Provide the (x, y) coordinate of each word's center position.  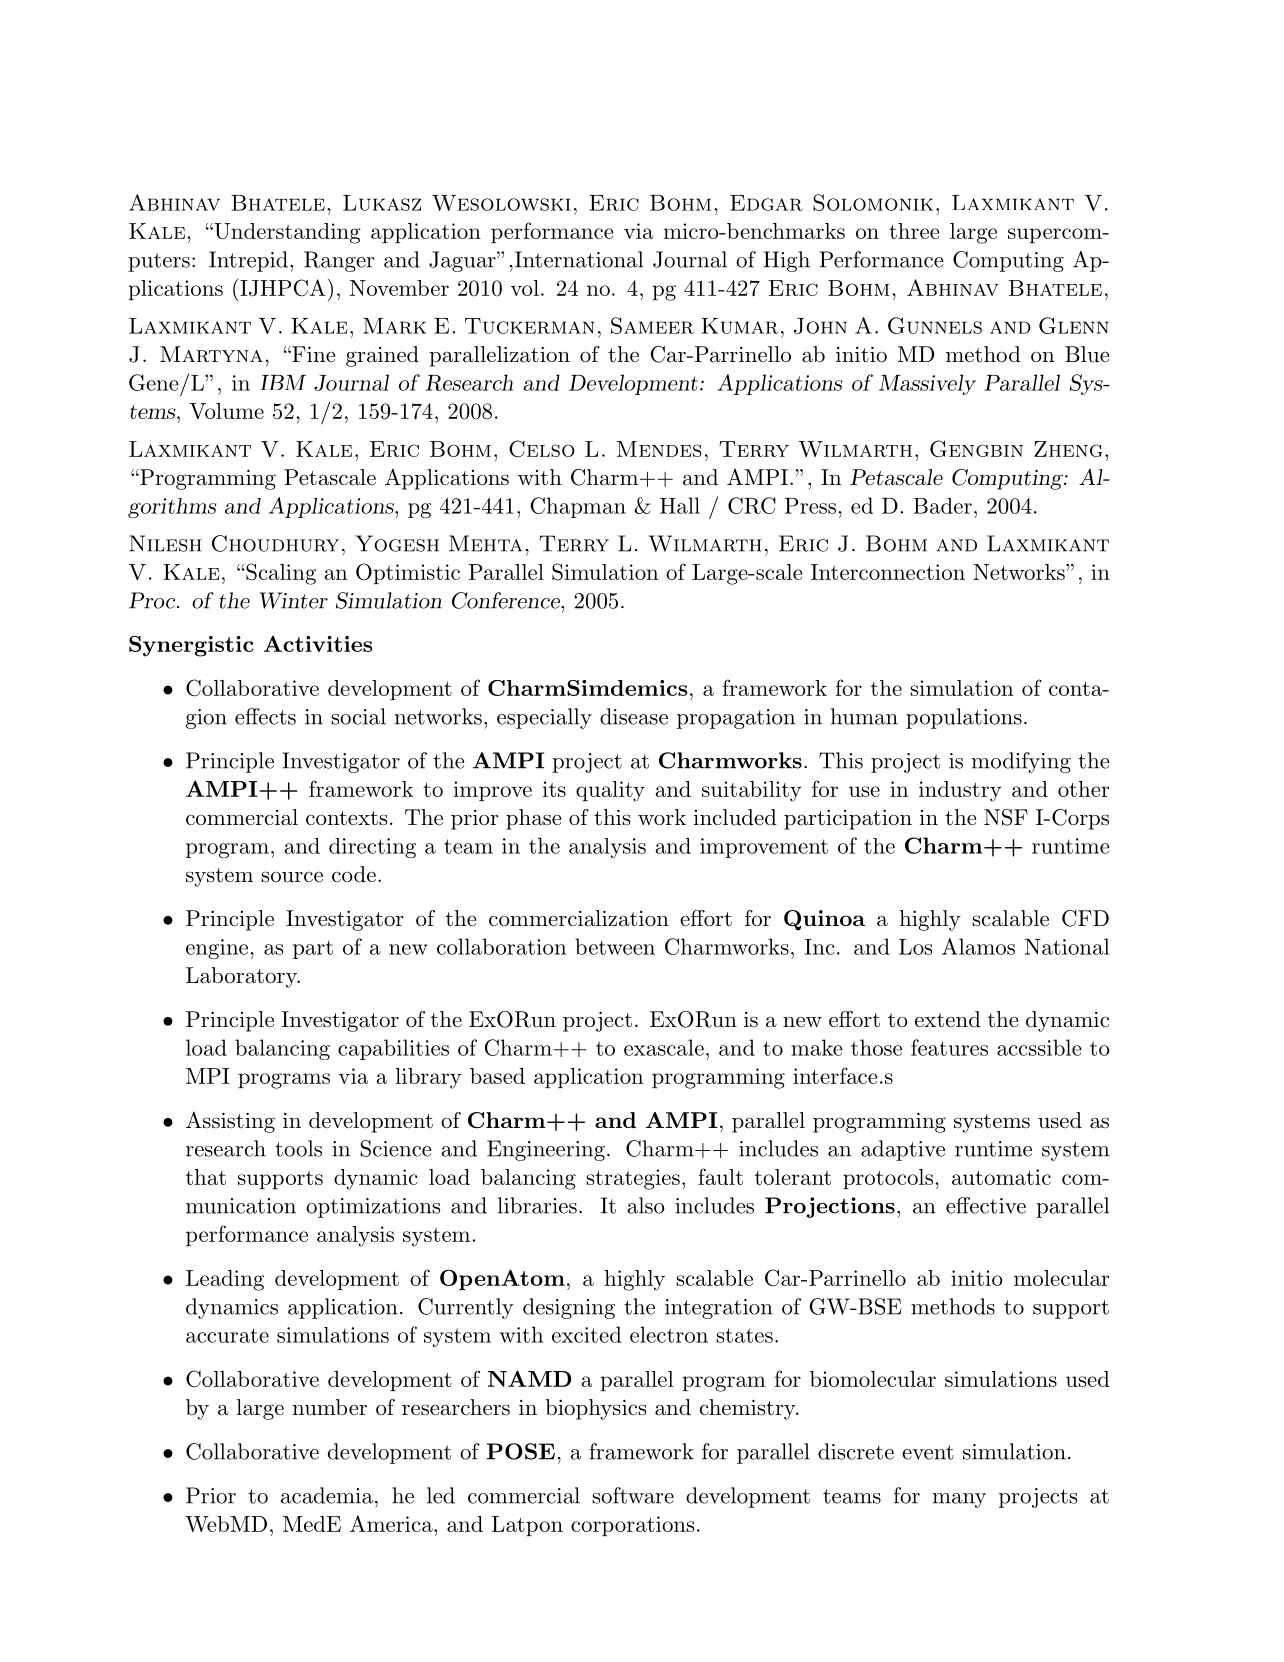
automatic (1001, 1177)
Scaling (280, 574)
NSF (1006, 817)
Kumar (739, 326)
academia (327, 1495)
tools (298, 1148)
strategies (633, 1179)
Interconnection (888, 572)
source (292, 877)
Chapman (578, 507)
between (615, 946)
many (959, 1500)
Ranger (339, 261)
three (914, 231)
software (633, 1495)
